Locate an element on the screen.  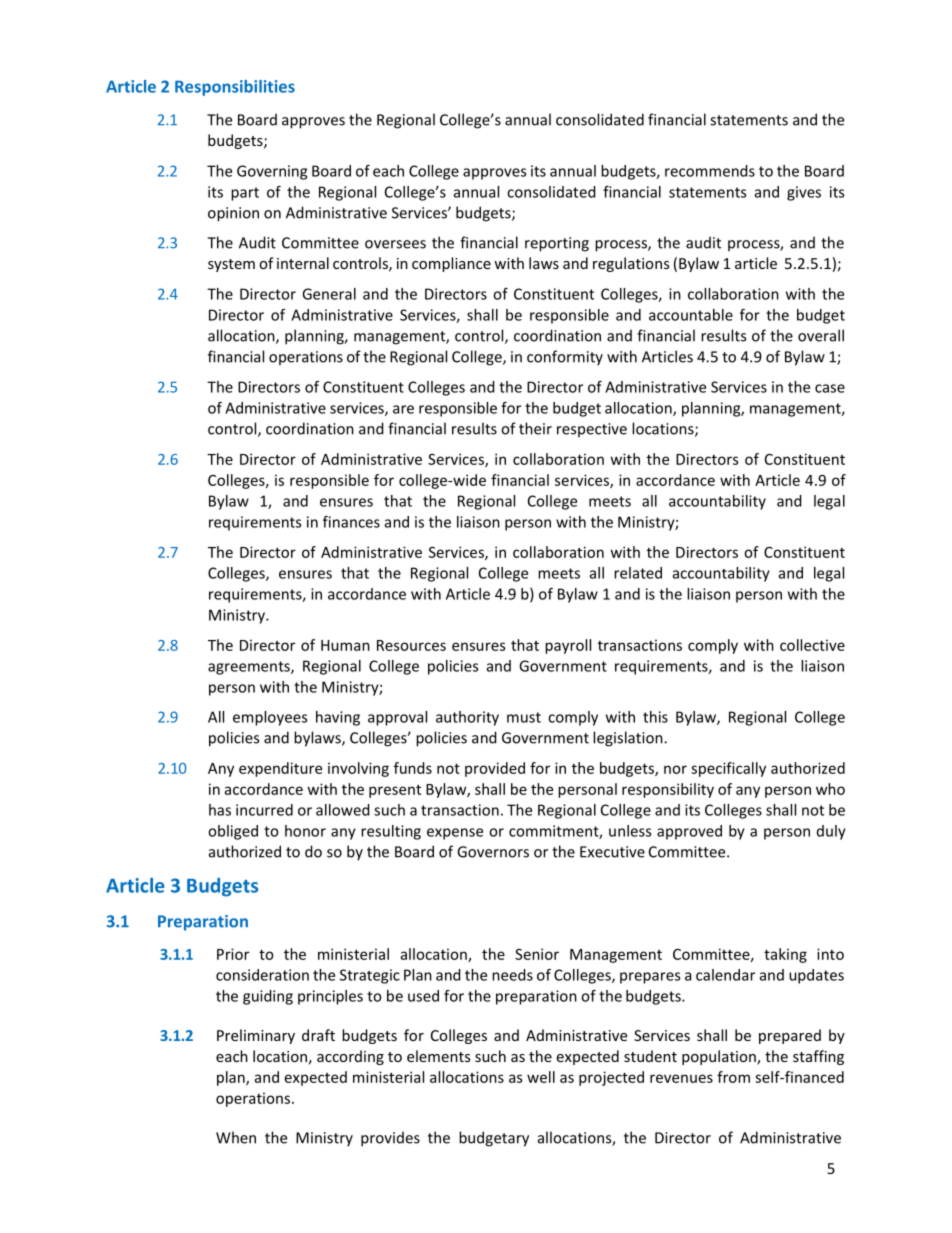
Governing is located at coordinates (272, 172).
